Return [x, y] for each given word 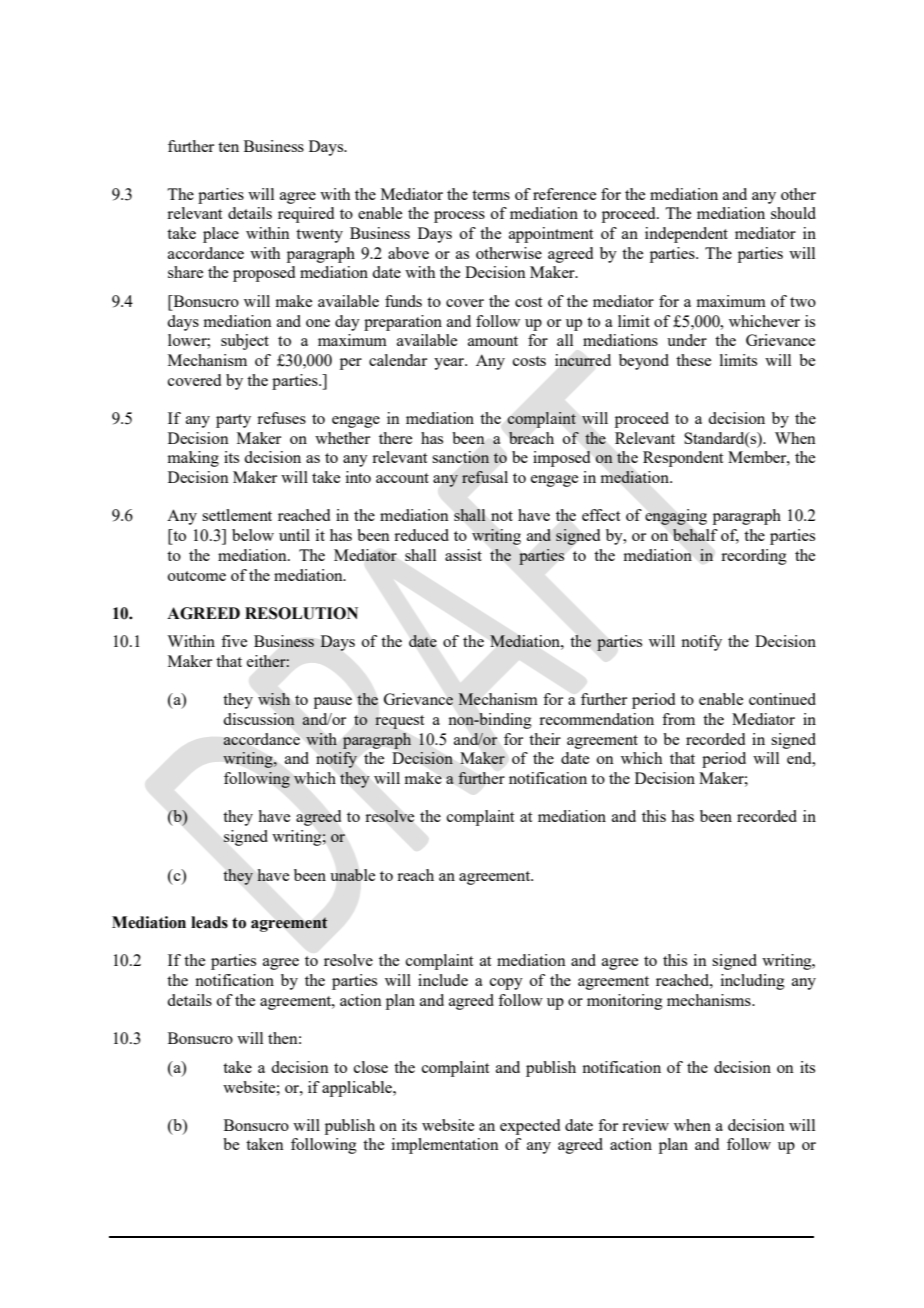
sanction [461, 457]
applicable [358, 1089]
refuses [281, 418]
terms [491, 195]
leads [209, 922]
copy [506, 984]
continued [782, 699]
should [793, 213]
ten [228, 147]
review [645, 1125]
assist [463, 555]
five [234, 641]
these [693, 360]
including [753, 982]
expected [530, 1127]
